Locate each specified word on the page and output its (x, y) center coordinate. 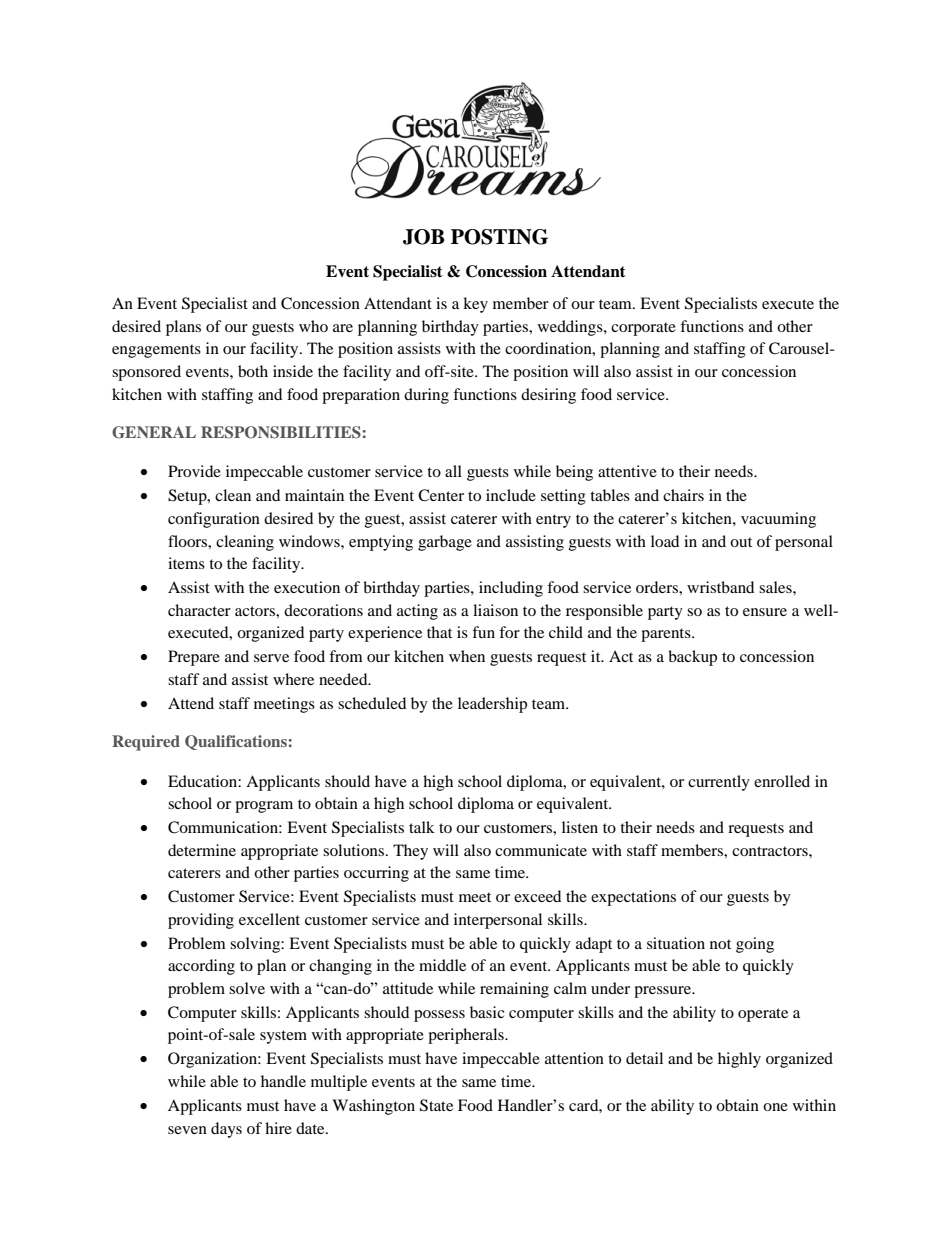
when (467, 656)
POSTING (499, 237)
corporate (643, 329)
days (226, 1130)
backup (692, 658)
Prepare (194, 658)
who (313, 326)
